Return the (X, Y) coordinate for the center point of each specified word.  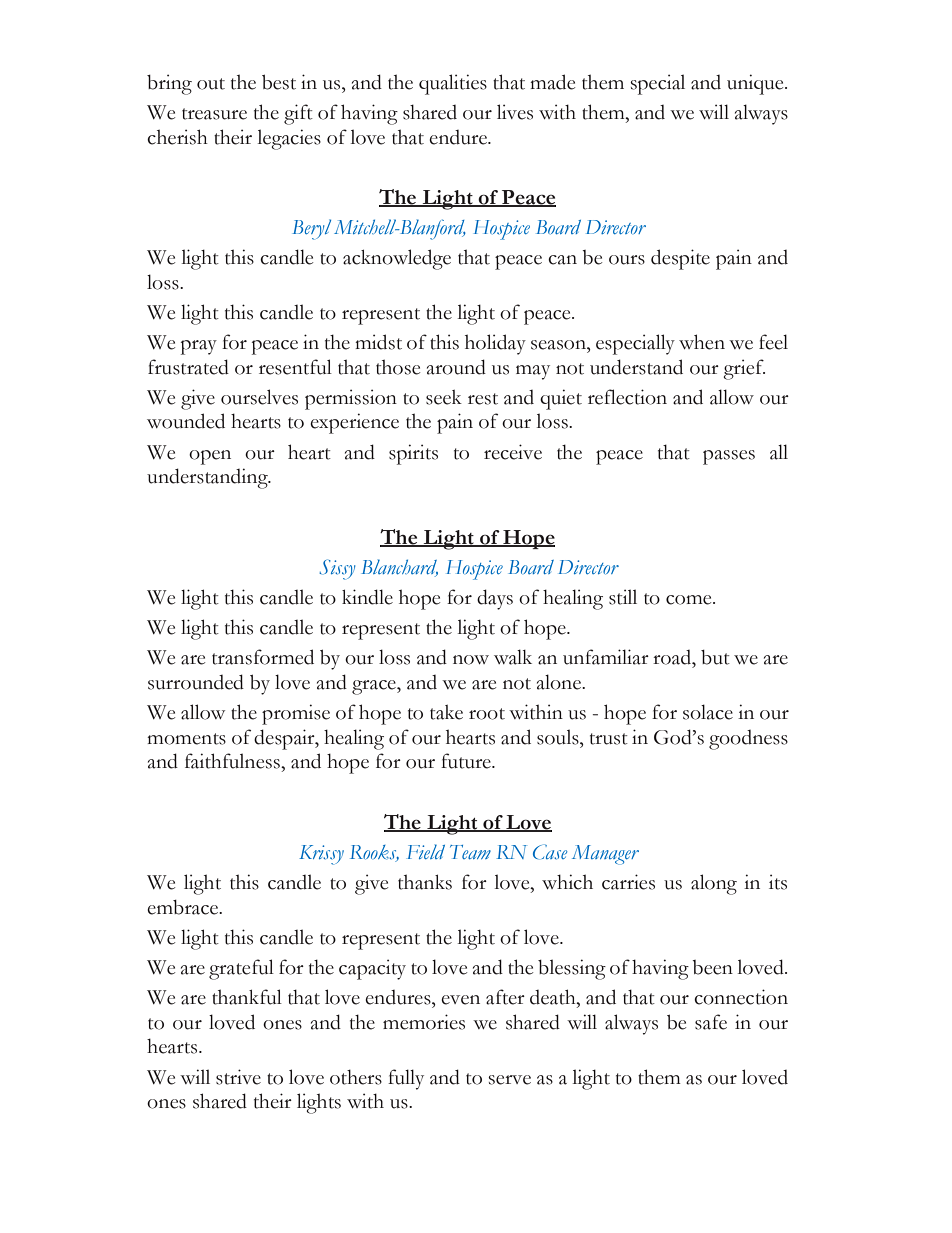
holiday (495, 344)
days (495, 599)
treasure (214, 114)
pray (199, 347)
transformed (263, 657)
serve (509, 1080)
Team (470, 852)
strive (238, 1077)
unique (756, 84)
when (702, 342)
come (690, 600)
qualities (453, 84)
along (714, 884)
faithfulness (233, 761)
